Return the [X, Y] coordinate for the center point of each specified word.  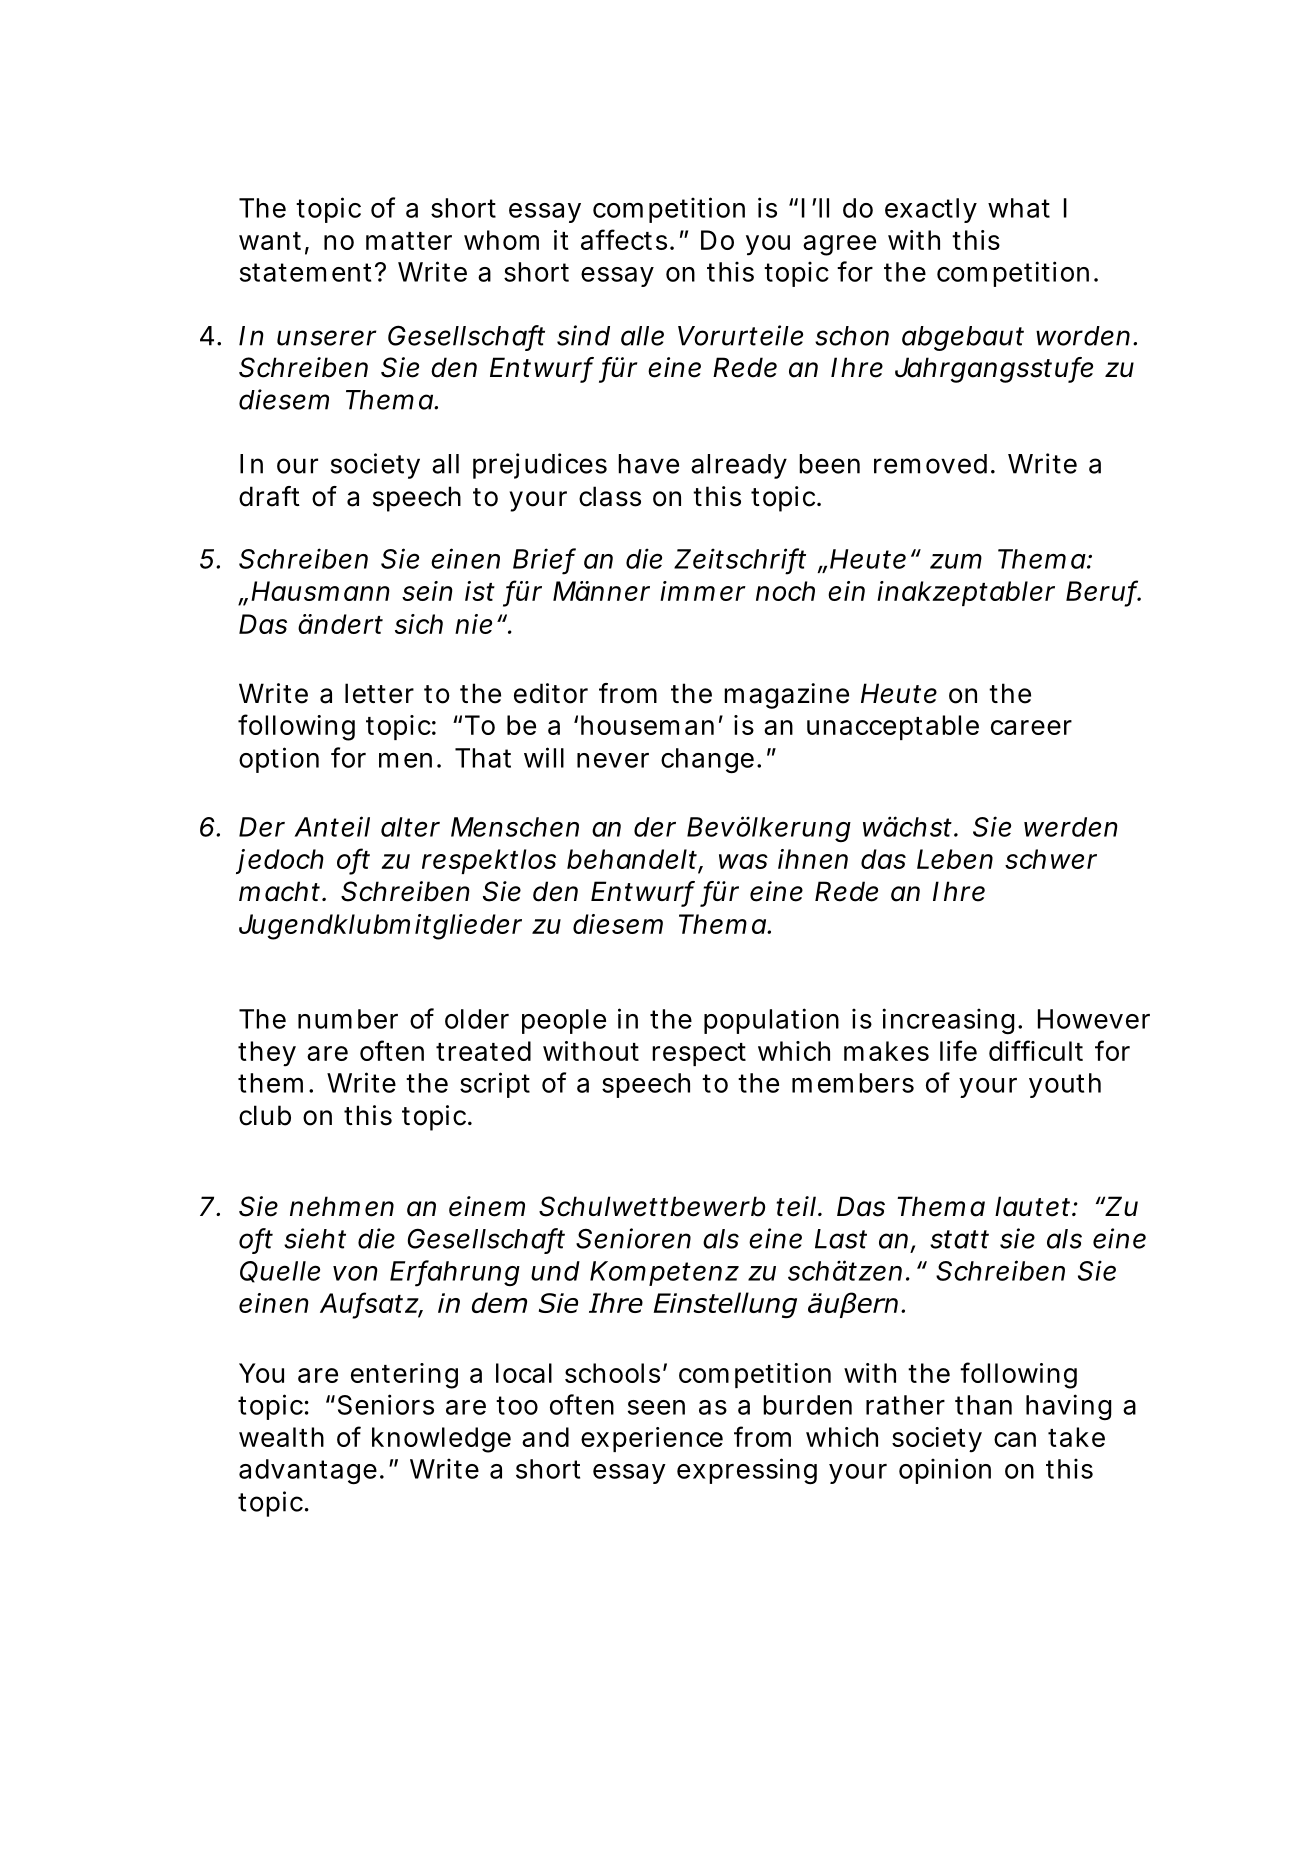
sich [419, 624]
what [1019, 208]
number [348, 1019]
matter [409, 241]
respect [699, 1054]
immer [703, 591]
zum [956, 561]
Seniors [386, 1404]
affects [624, 239]
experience [652, 1439]
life [958, 1050]
